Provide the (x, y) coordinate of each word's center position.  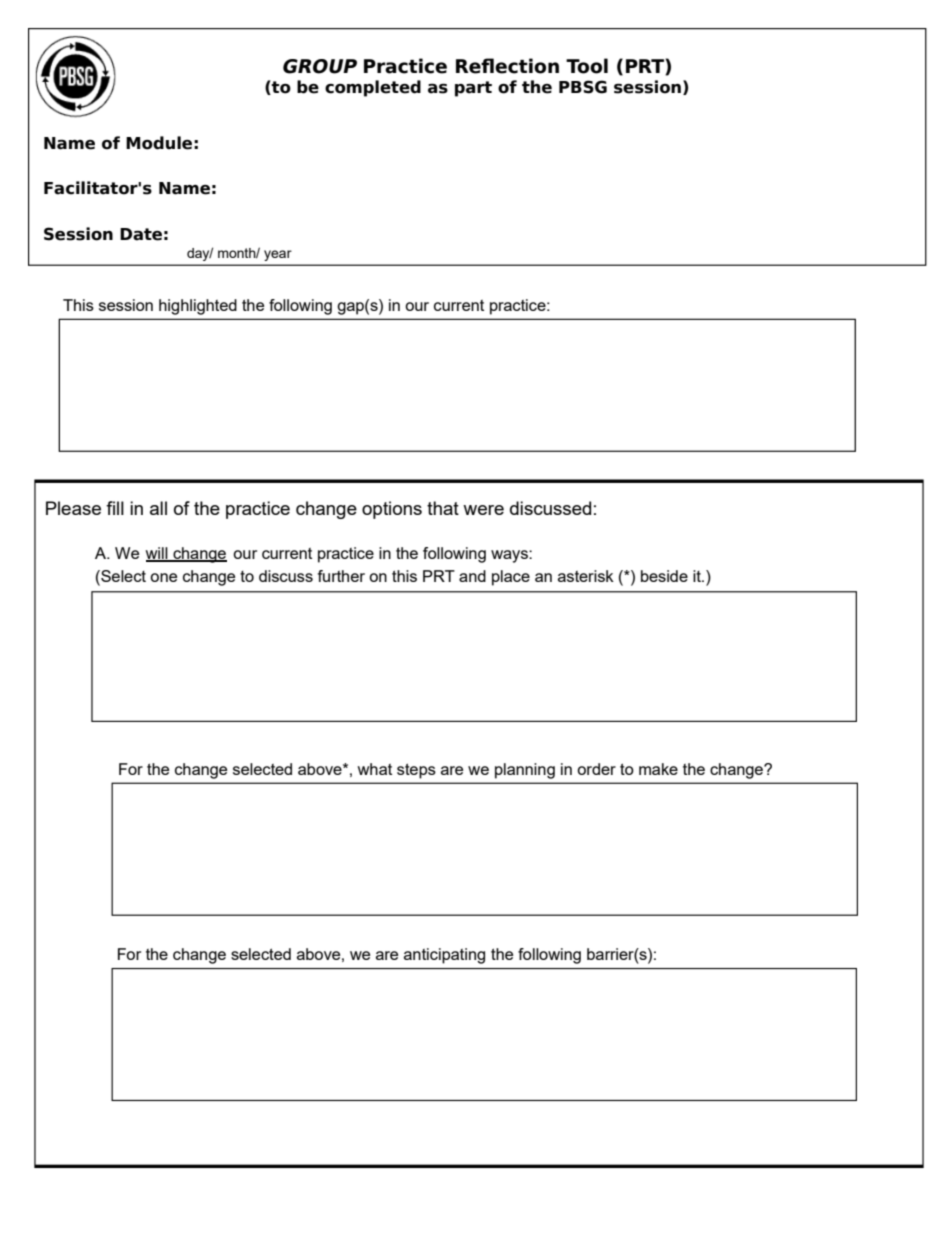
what (374, 769)
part (473, 89)
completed (373, 88)
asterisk (586, 576)
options (392, 510)
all (158, 508)
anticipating (444, 956)
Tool (587, 66)
